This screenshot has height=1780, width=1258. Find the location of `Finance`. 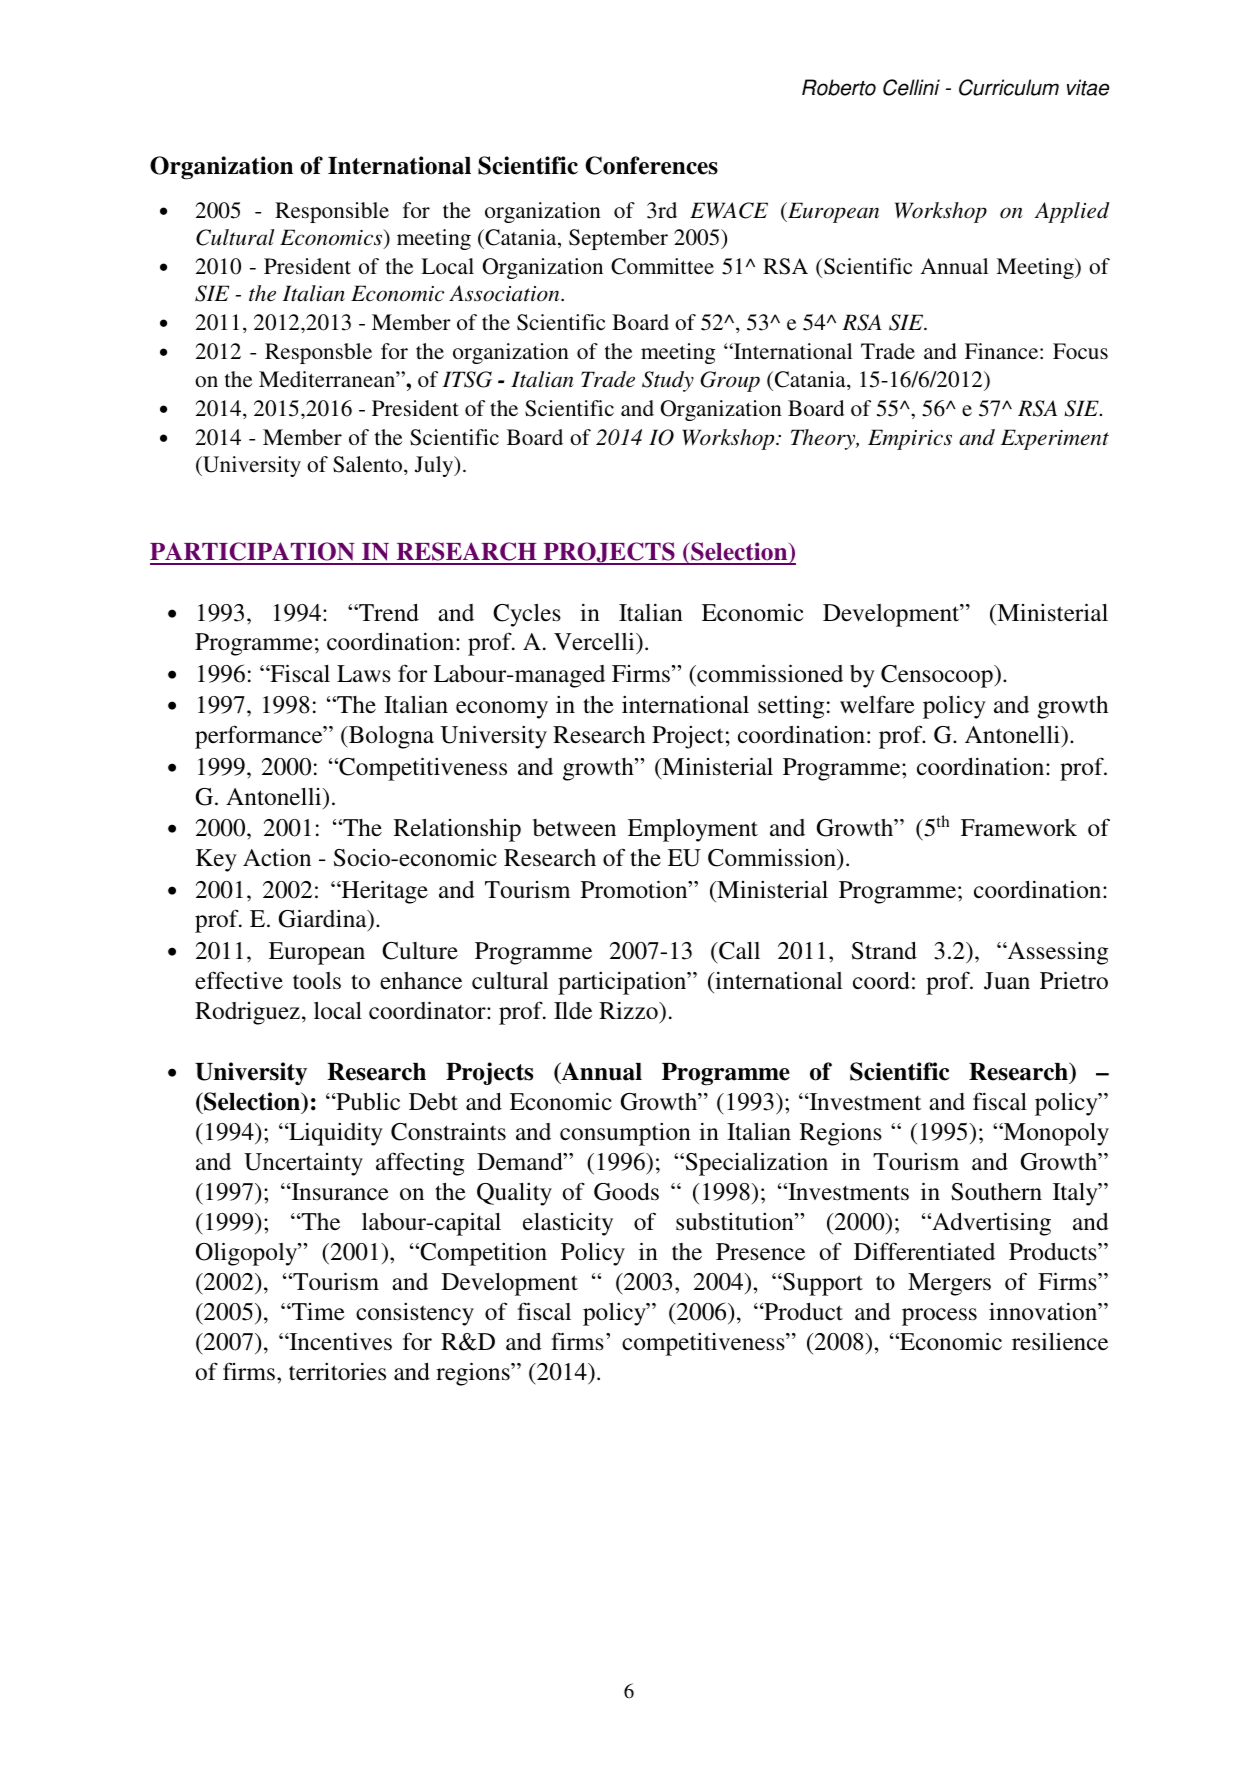

Finance is located at coordinates (1003, 351).
